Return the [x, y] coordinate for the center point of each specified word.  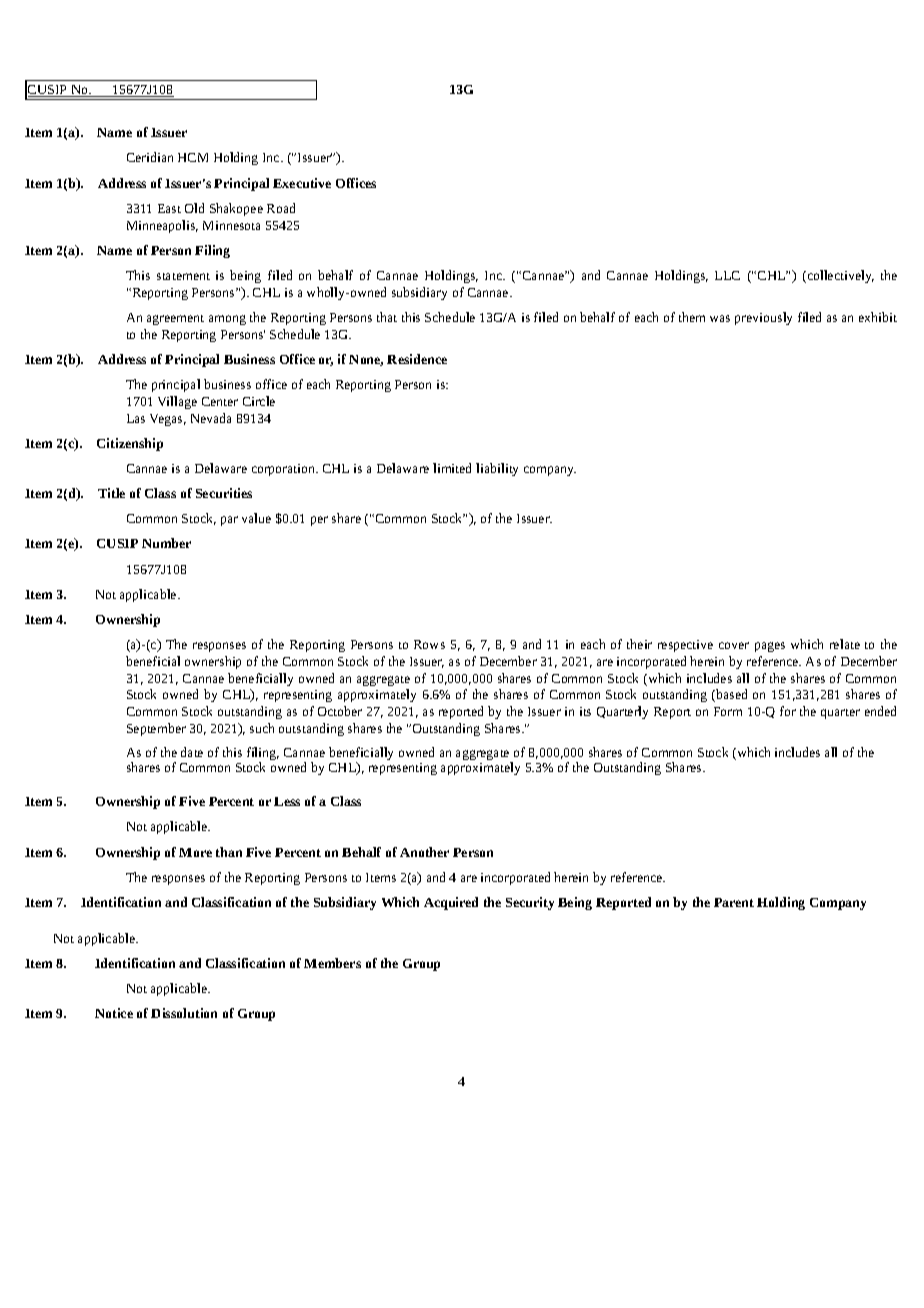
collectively [839, 276]
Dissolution [184, 1013]
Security [530, 903]
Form [728, 711]
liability [497, 469]
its [585, 711]
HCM [193, 157]
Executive [302, 183]
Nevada [211, 418]
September [156, 729]
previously [763, 318]
